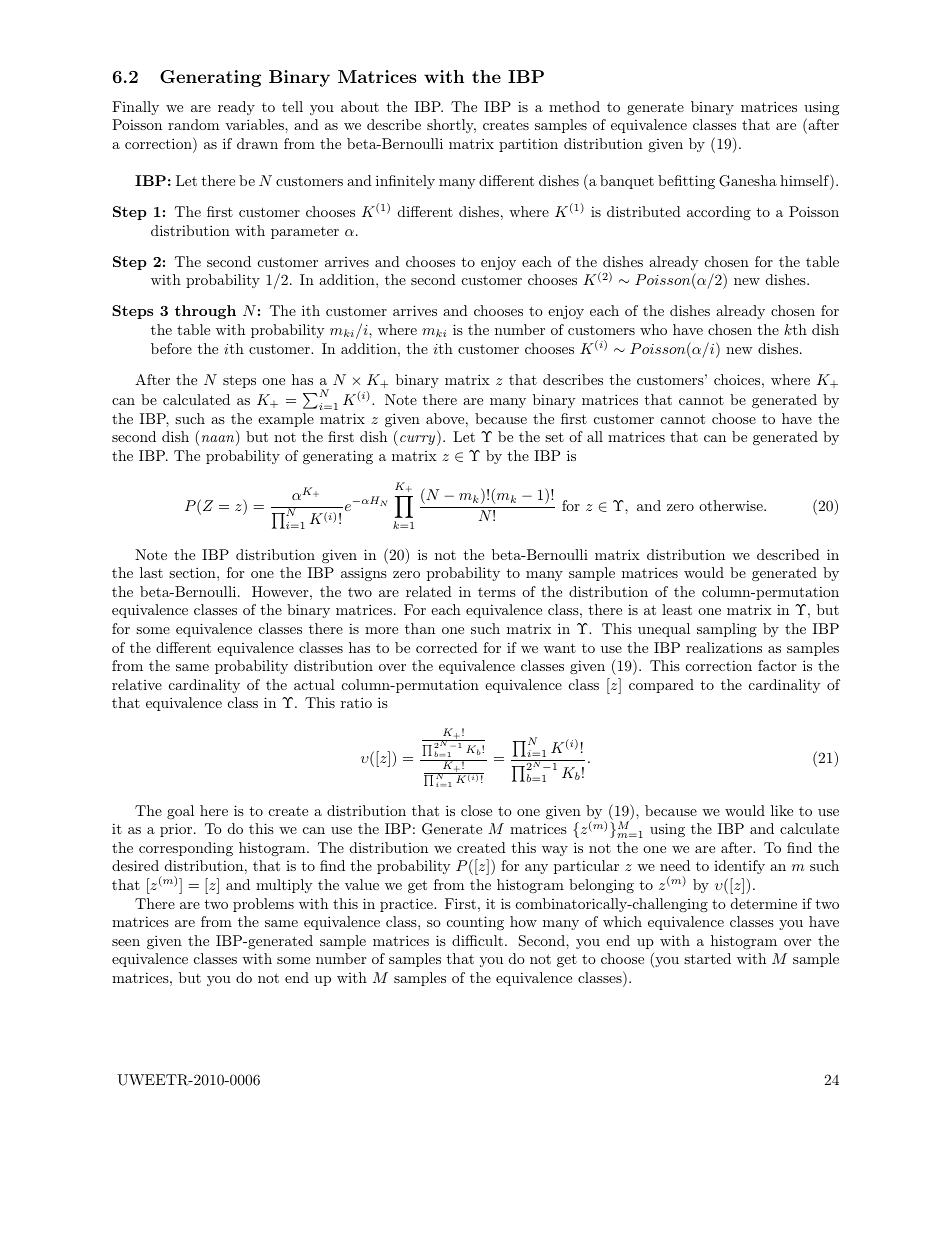 The width and height of the page is (952, 1233). I want to click on started, so click(707, 958).
